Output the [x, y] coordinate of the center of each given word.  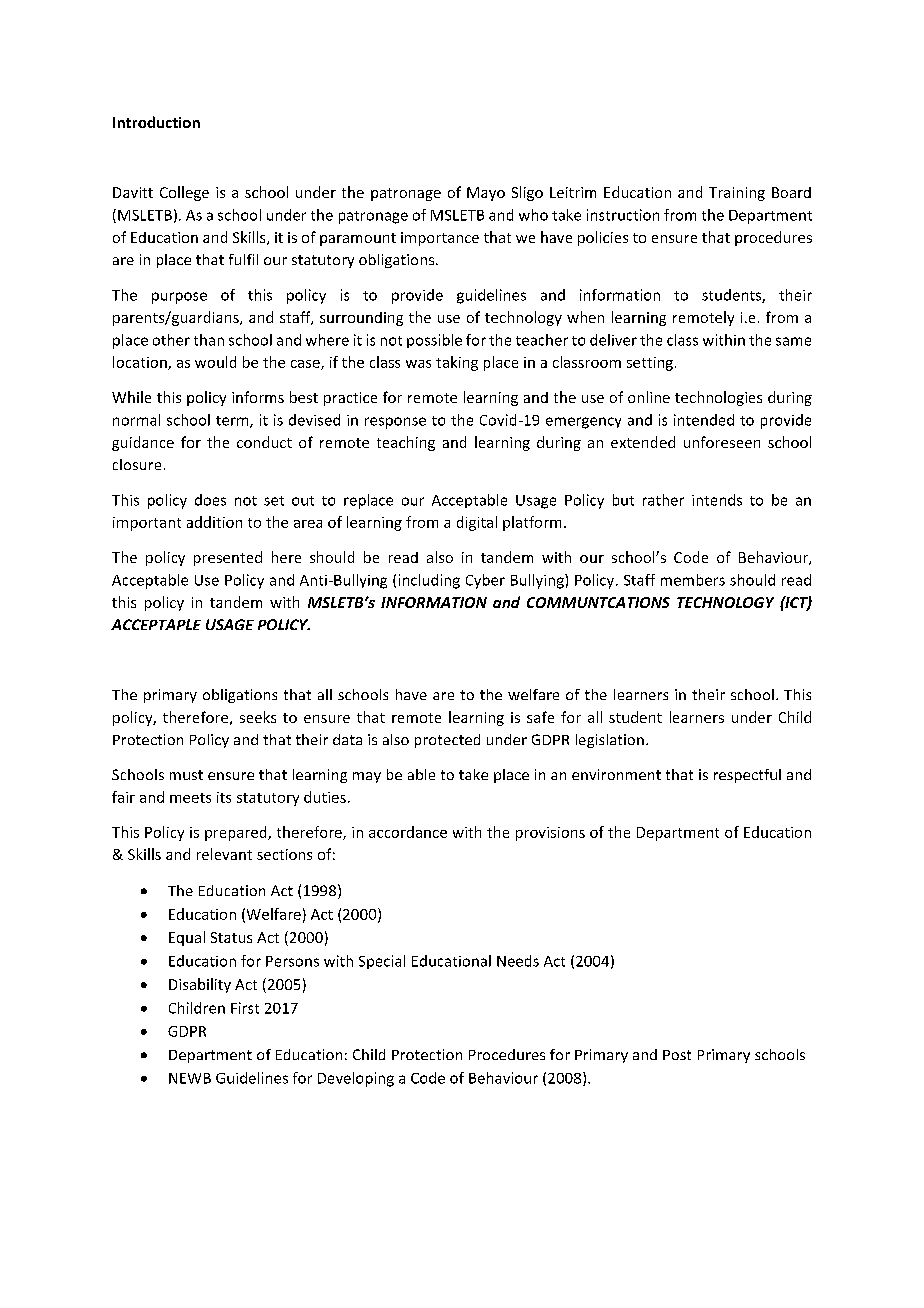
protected [447, 741]
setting [650, 364]
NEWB [190, 1078]
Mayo [486, 194]
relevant [224, 854]
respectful [747, 776]
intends [717, 500]
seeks [258, 717]
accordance [408, 832]
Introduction [156, 122]
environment [616, 774]
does [210, 500]
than [209, 340]
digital [477, 523]
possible [434, 341]
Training [737, 194]
